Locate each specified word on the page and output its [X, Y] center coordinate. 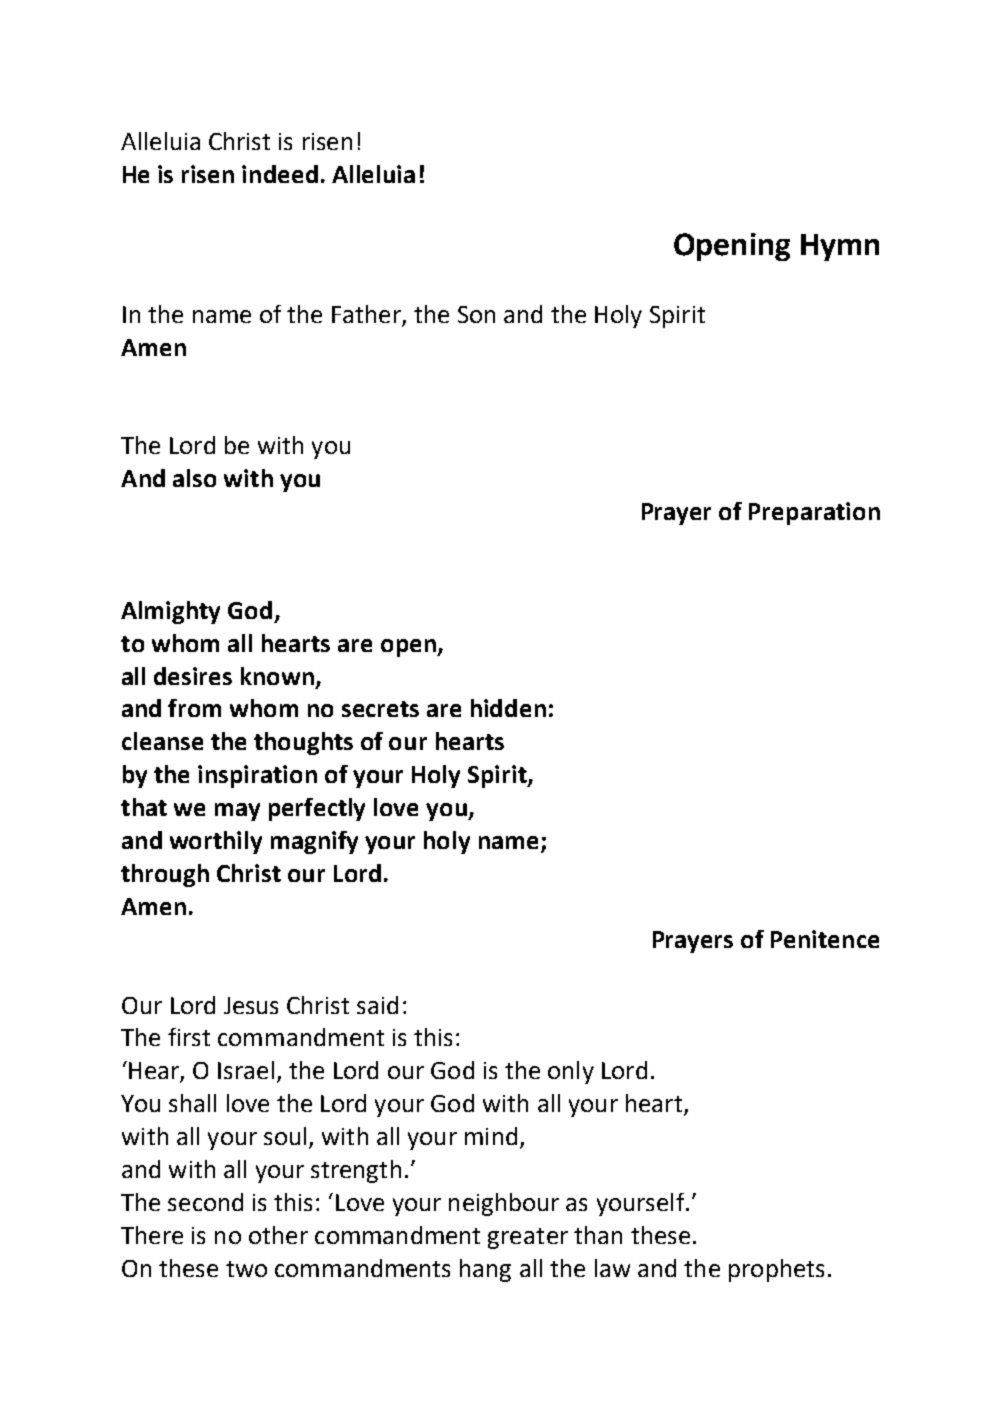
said [377, 1005]
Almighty [170, 612]
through [165, 875]
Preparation [814, 513]
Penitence [825, 939]
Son [476, 314]
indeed [280, 174]
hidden [508, 708]
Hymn [840, 247]
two [246, 1269]
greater [528, 1238]
